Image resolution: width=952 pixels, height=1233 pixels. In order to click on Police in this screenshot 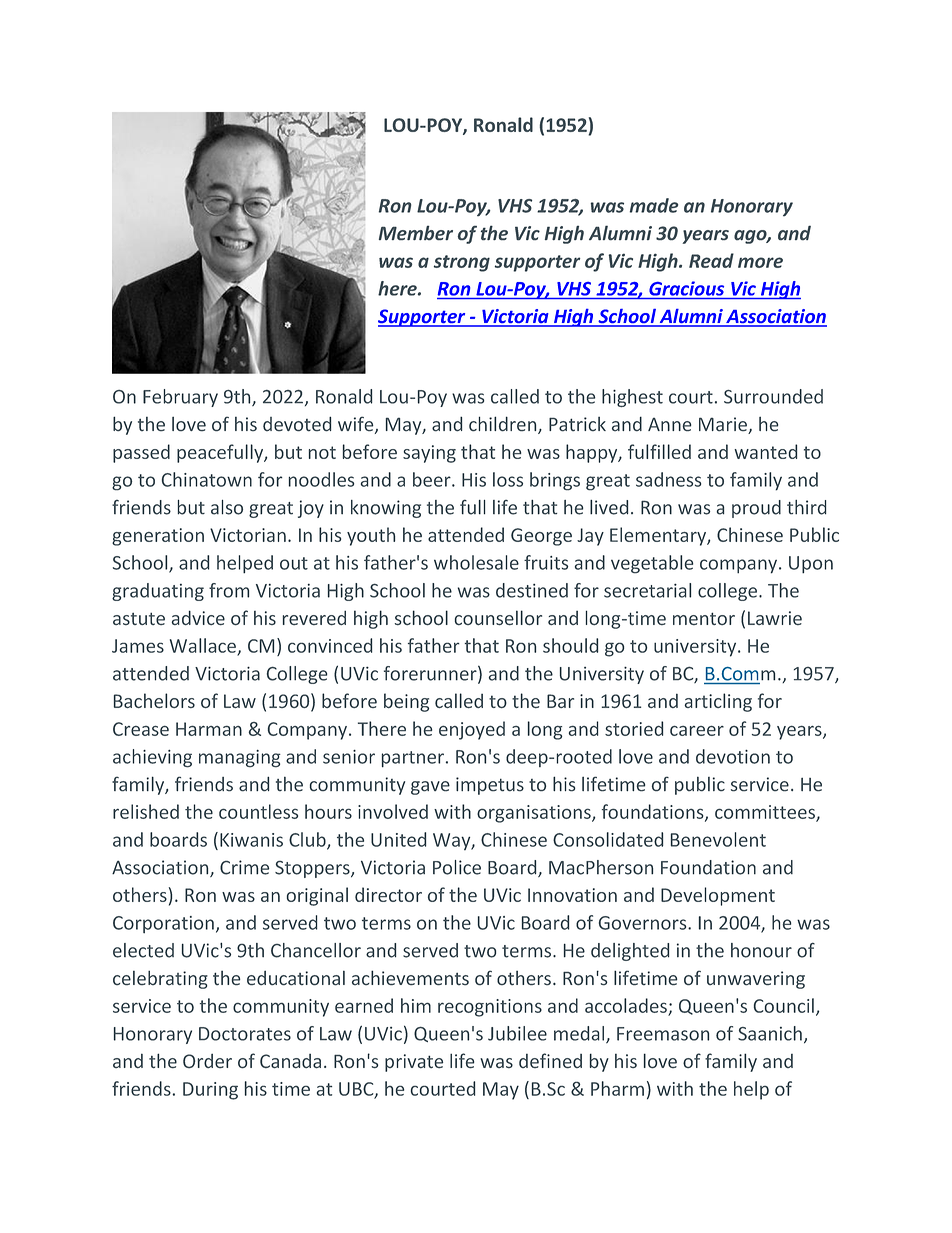, I will do `click(457, 867)`.
